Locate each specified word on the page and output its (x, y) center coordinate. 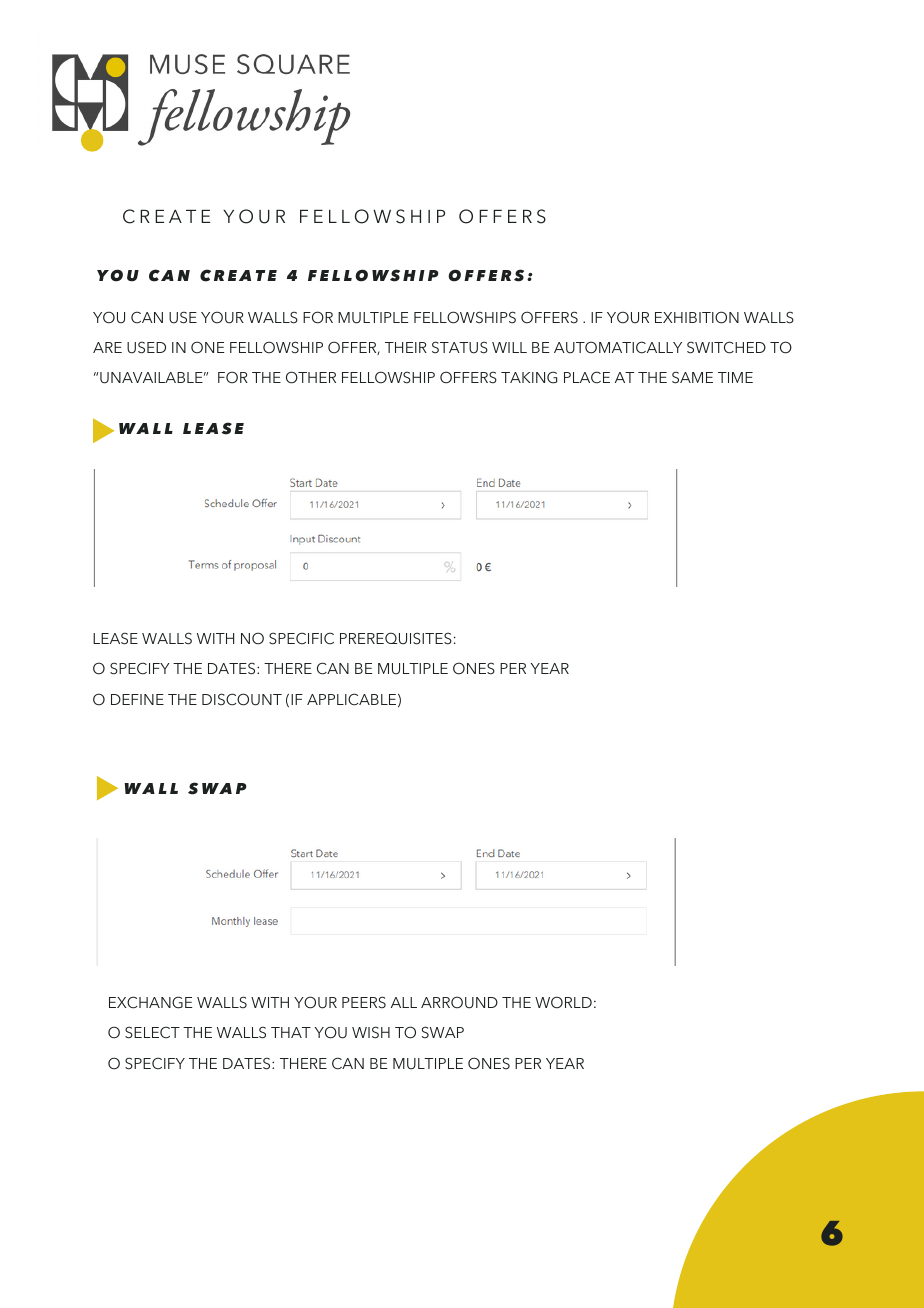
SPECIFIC (301, 638)
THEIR (406, 347)
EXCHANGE (150, 1002)
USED (146, 347)
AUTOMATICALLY (618, 347)
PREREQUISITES (396, 638)
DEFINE (137, 699)
